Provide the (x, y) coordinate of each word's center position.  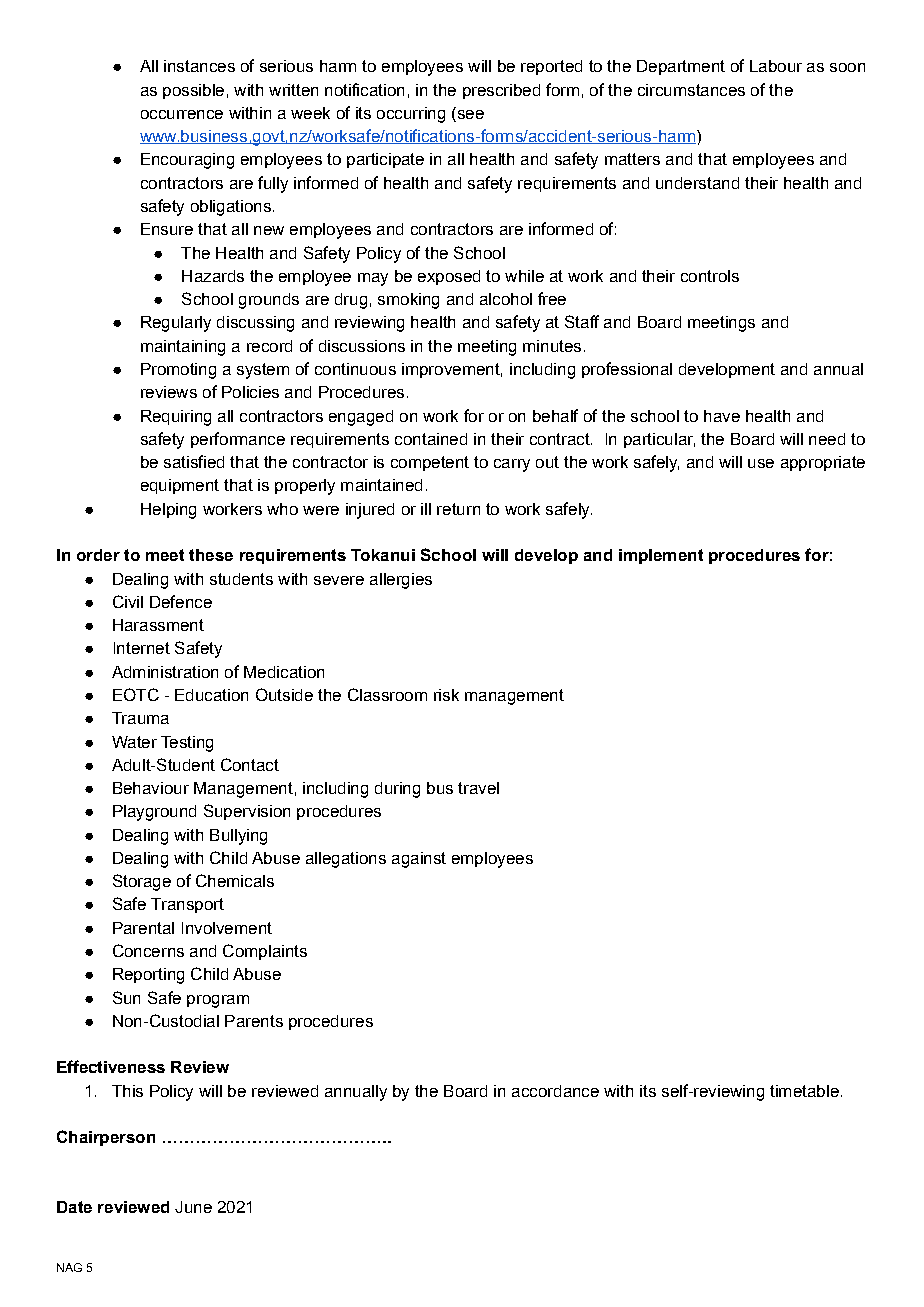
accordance (555, 1091)
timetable (804, 1091)
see (469, 113)
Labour (776, 66)
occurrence (182, 114)
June (193, 1207)
